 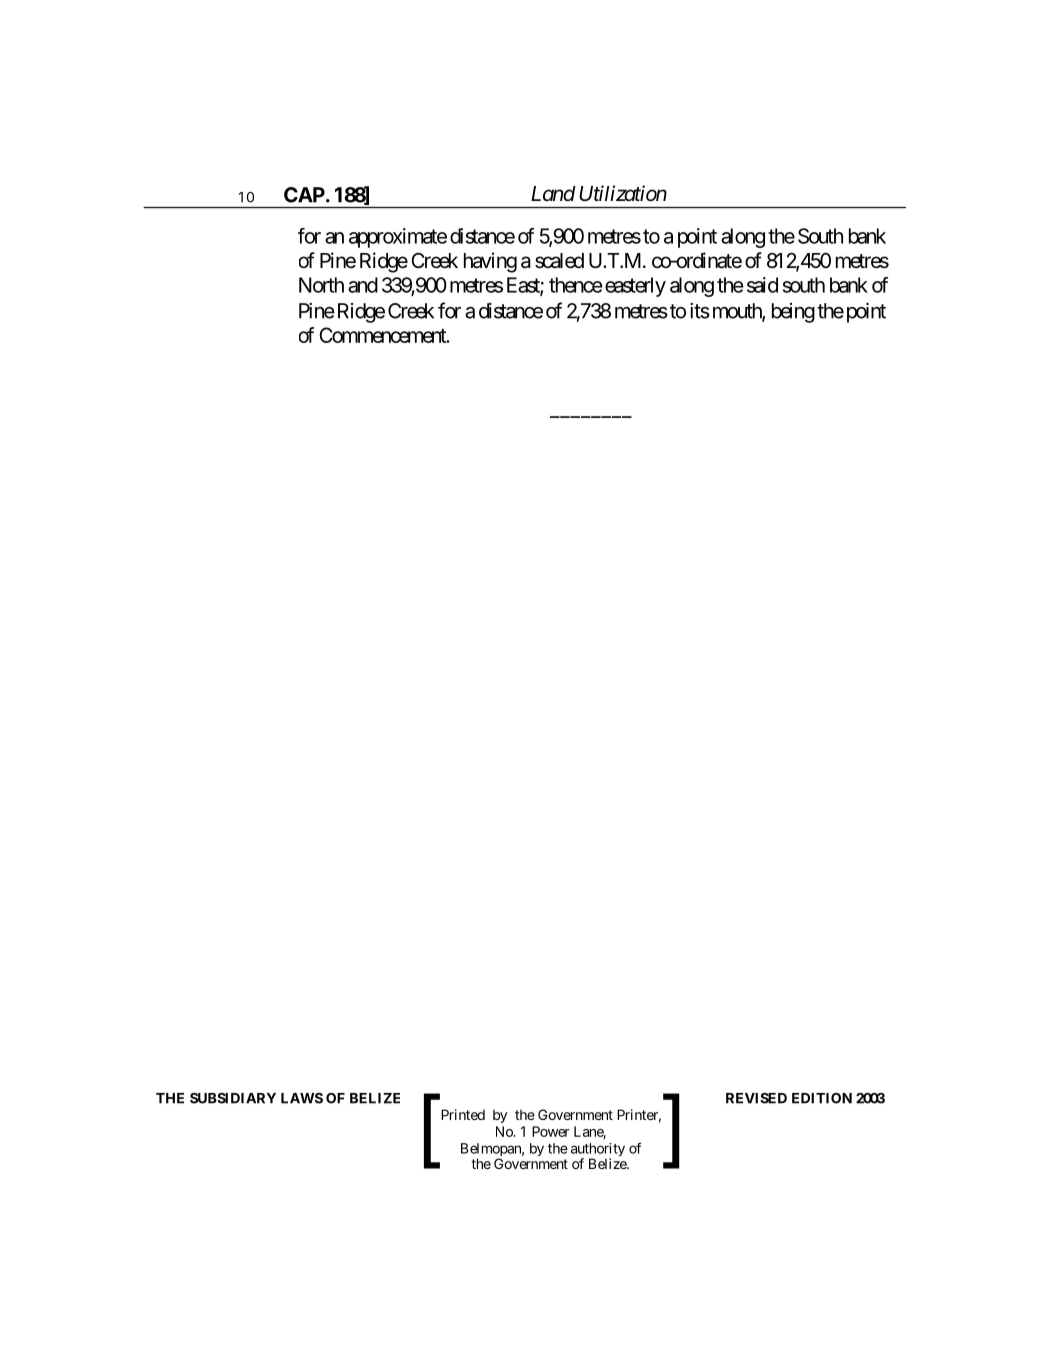 What do you see at coordinates (490, 262) in the screenshot?
I see `having` at bounding box center [490, 262].
